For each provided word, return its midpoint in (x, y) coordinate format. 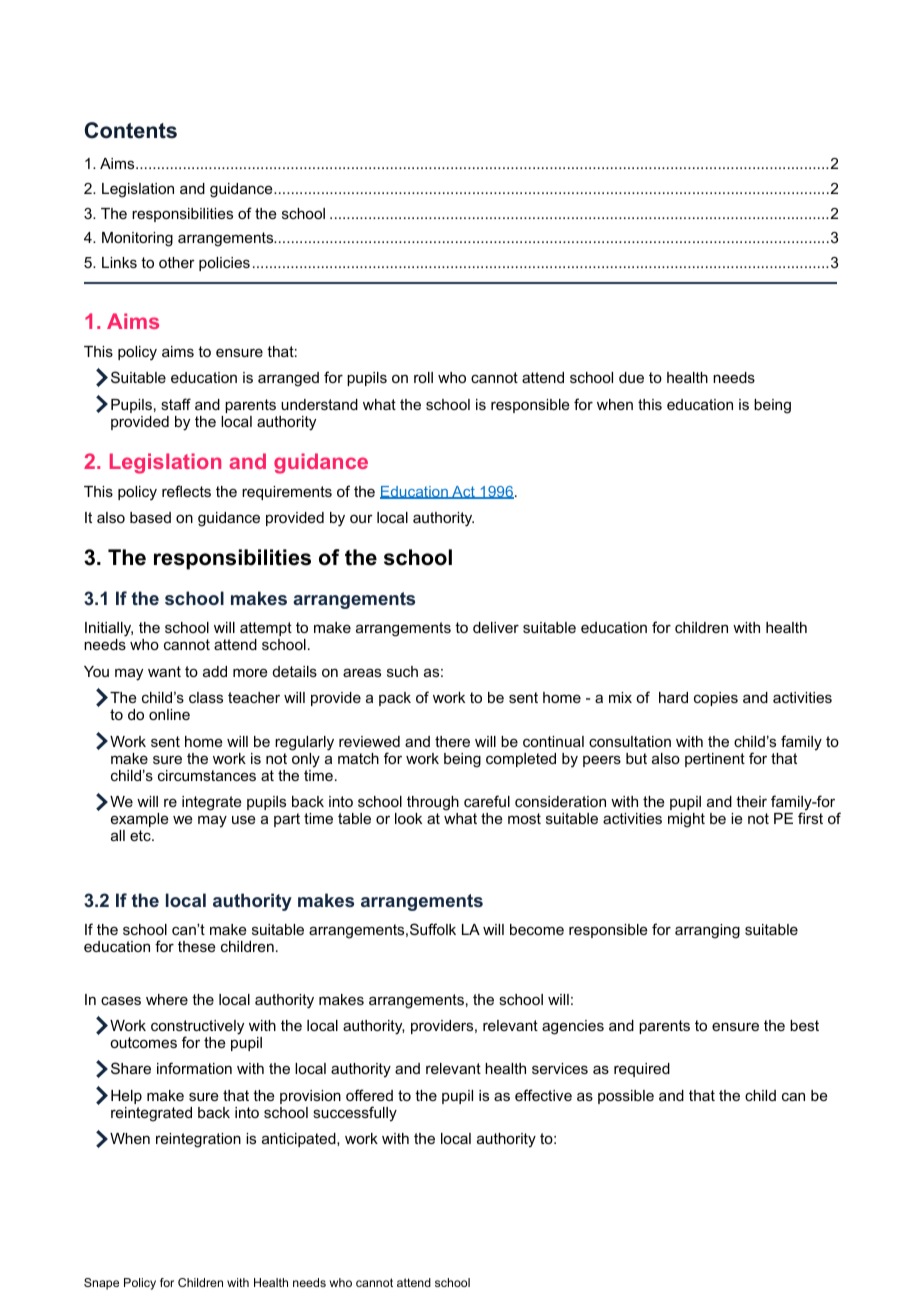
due (631, 377)
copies (716, 699)
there (452, 741)
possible (626, 1097)
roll (423, 377)
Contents (131, 130)
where (167, 999)
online (169, 714)
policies (224, 264)
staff (176, 404)
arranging (707, 931)
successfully (355, 1114)
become (537, 929)
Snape (101, 1284)
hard (673, 697)
